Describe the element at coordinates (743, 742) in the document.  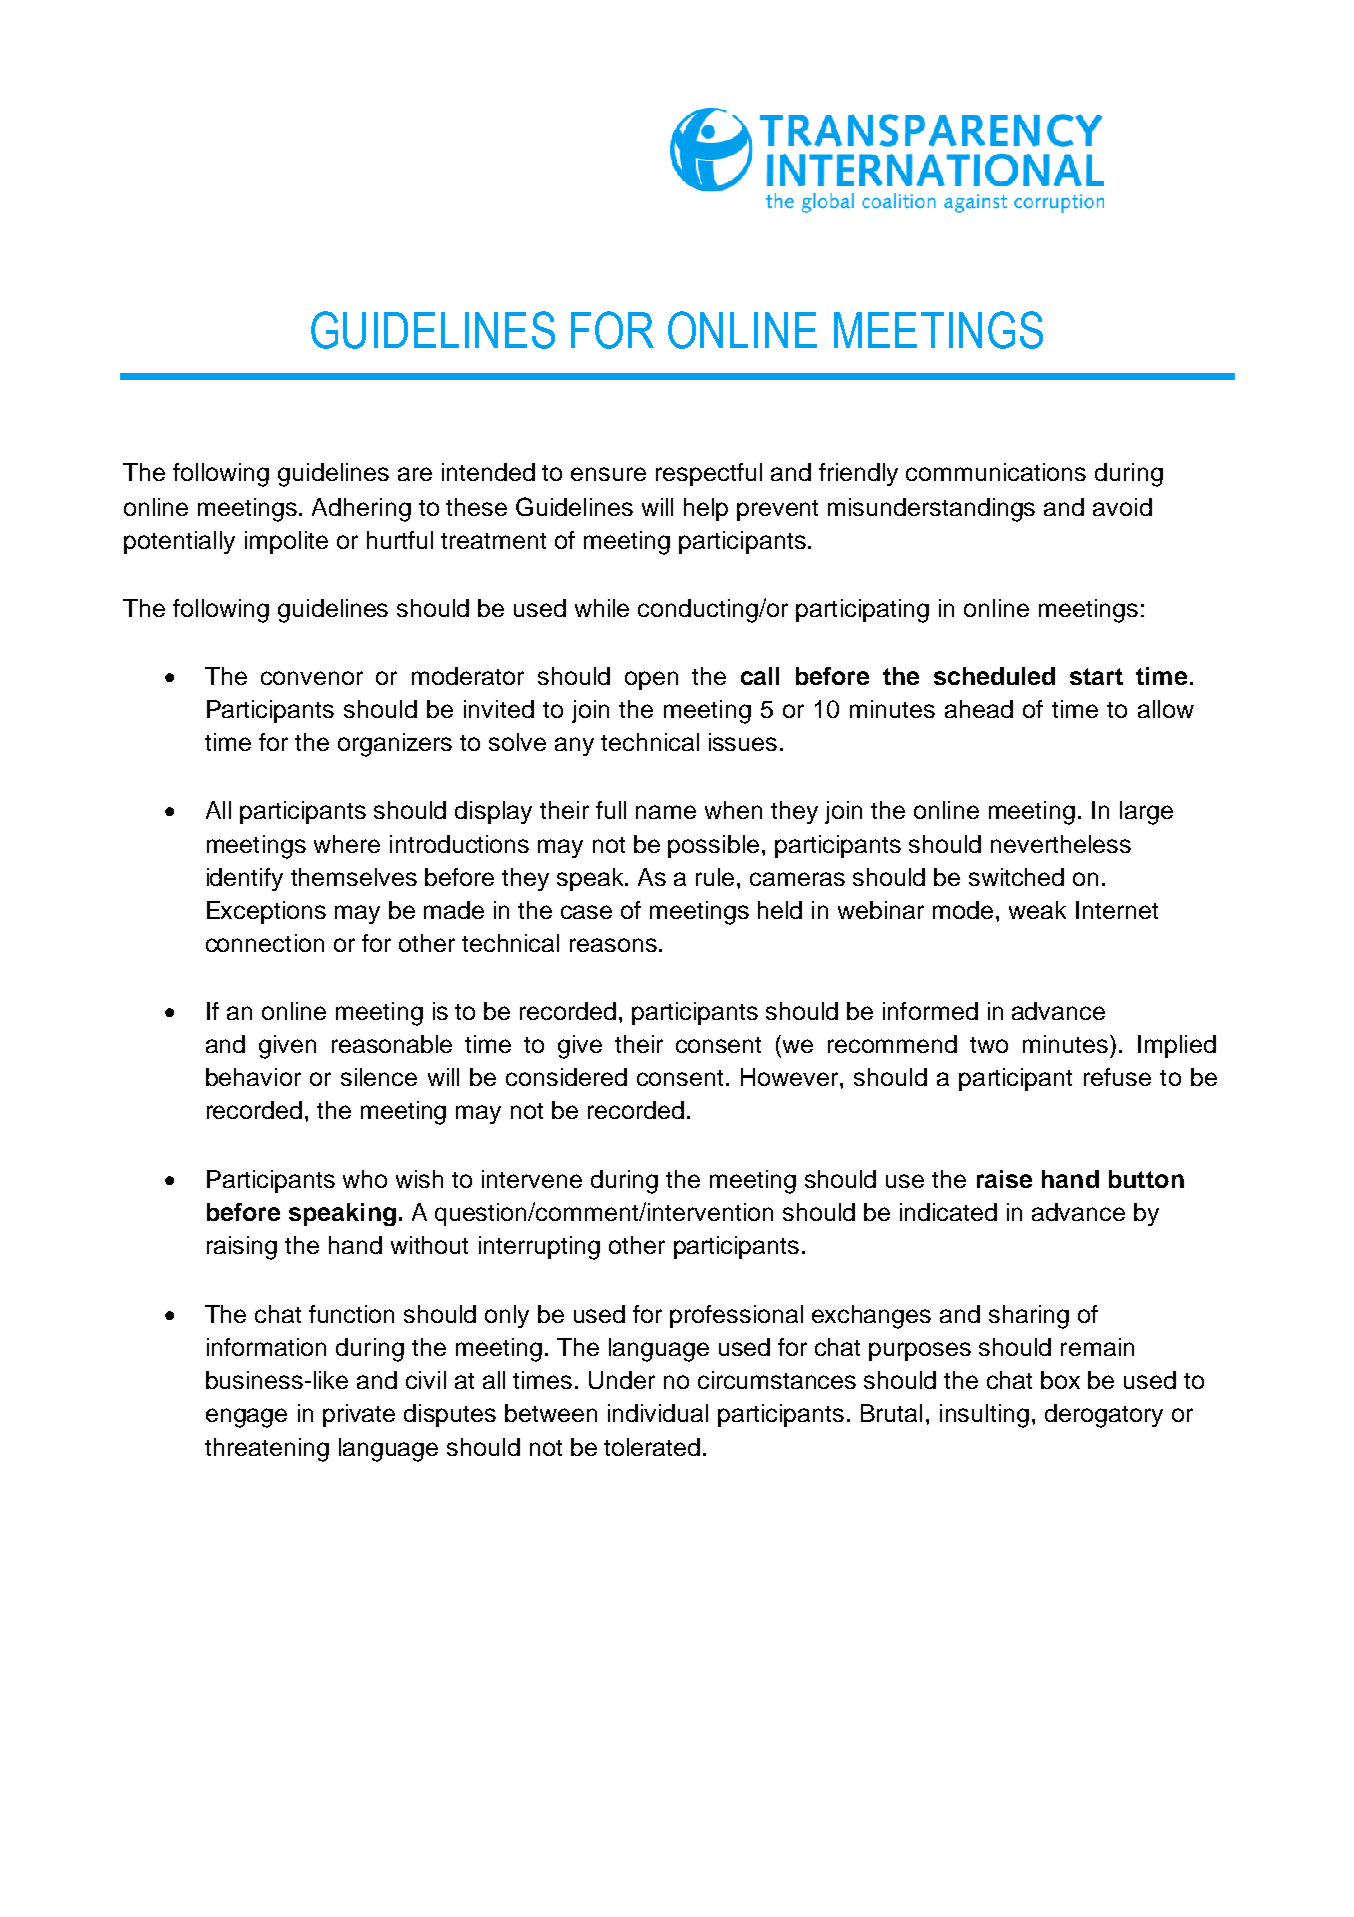
I see `issues` at that location.
